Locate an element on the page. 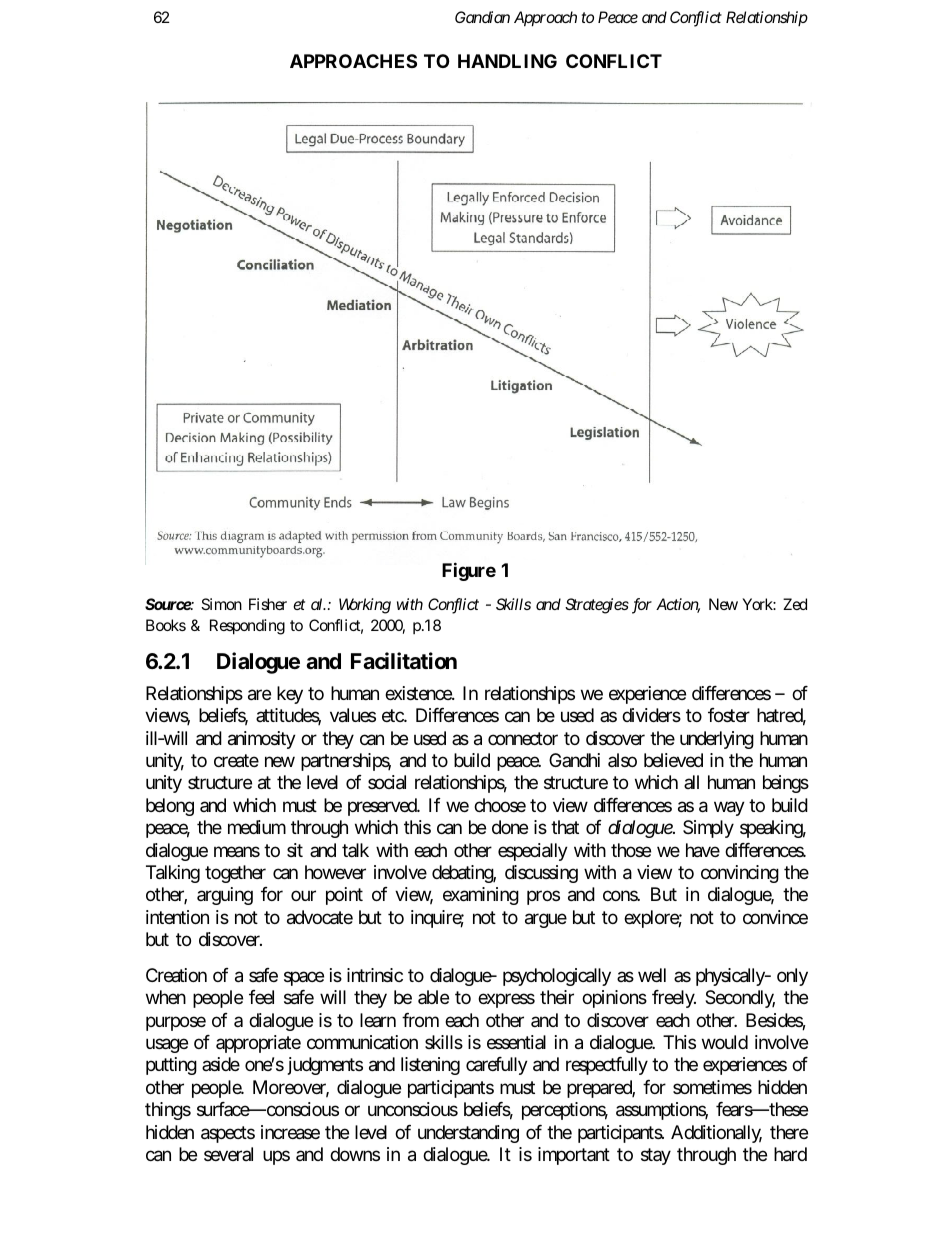 The width and height of the page is (952, 1233). Strategies is located at coordinates (597, 606).
